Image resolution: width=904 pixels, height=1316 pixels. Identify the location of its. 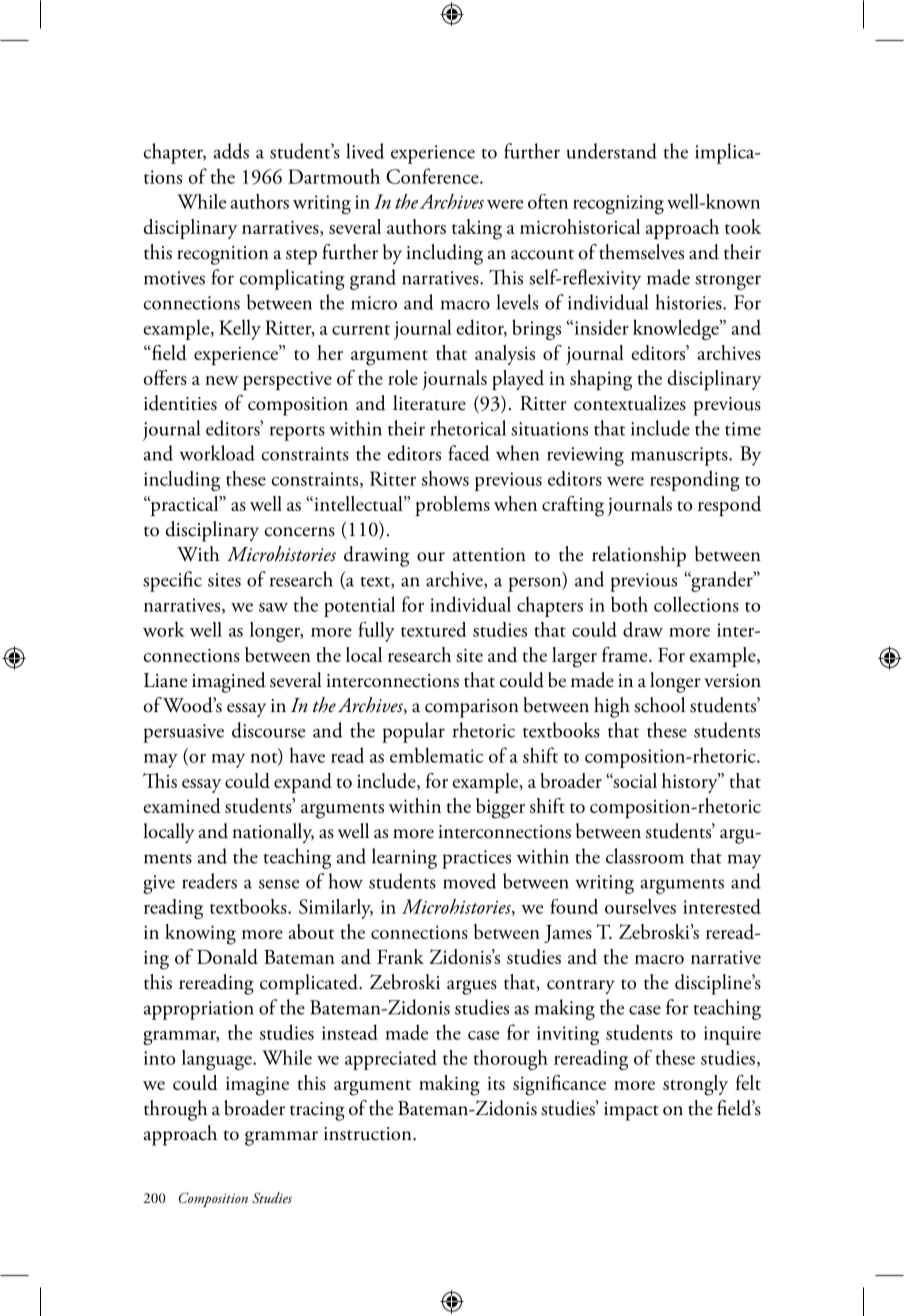
(496, 1083).
